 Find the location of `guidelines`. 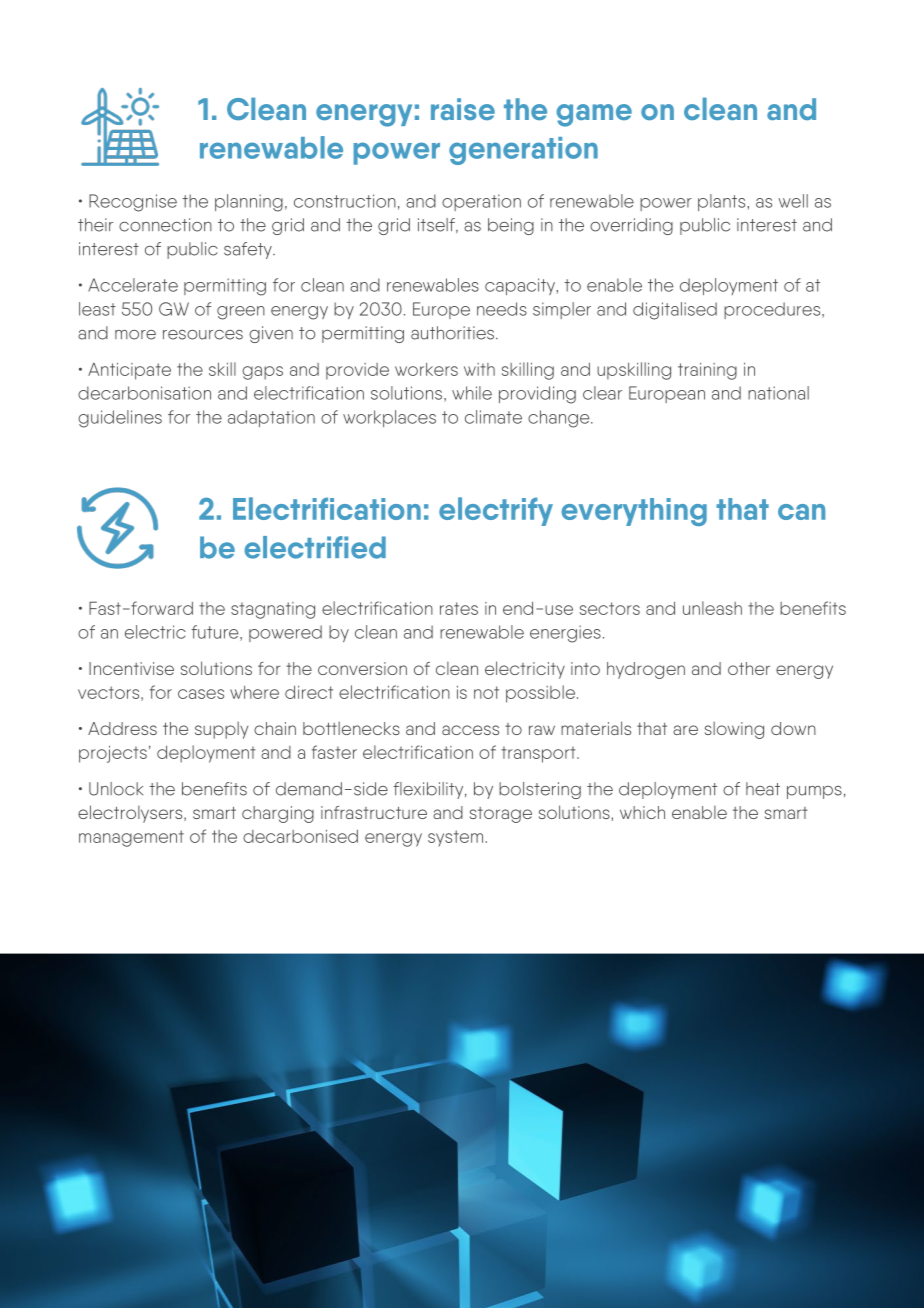

guidelines is located at coordinates (120, 419).
